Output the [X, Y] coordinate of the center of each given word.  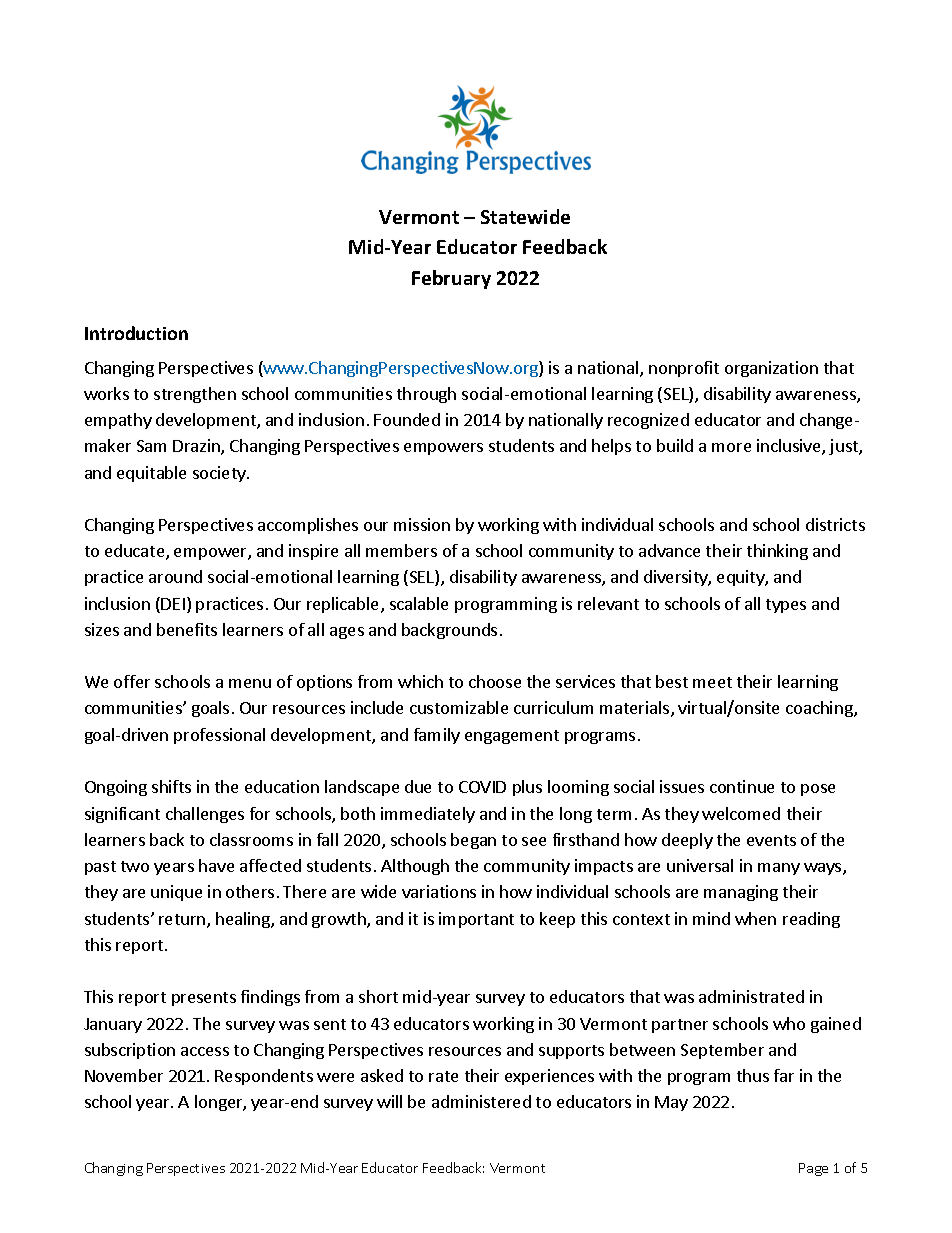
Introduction [136, 333]
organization [771, 369]
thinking [777, 552]
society [220, 474]
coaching [820, 709]
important [476, 920]
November [124, 1075]
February [451, 279]
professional [219, 736]
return [183, 921]
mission [422, 524]
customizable [459, 707]
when [755, 918]
